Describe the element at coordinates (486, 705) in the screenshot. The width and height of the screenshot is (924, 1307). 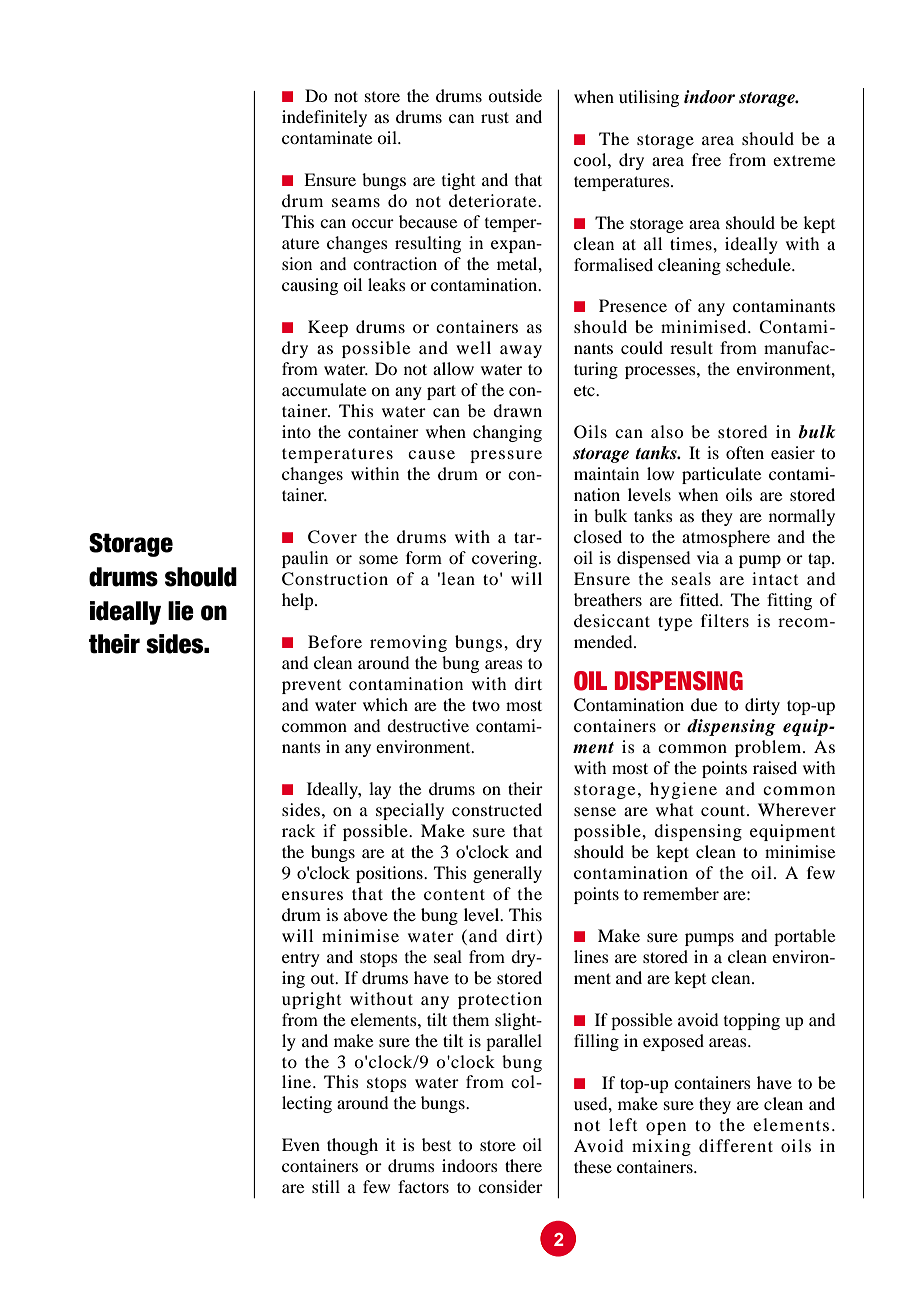
I see `two` at that location.
